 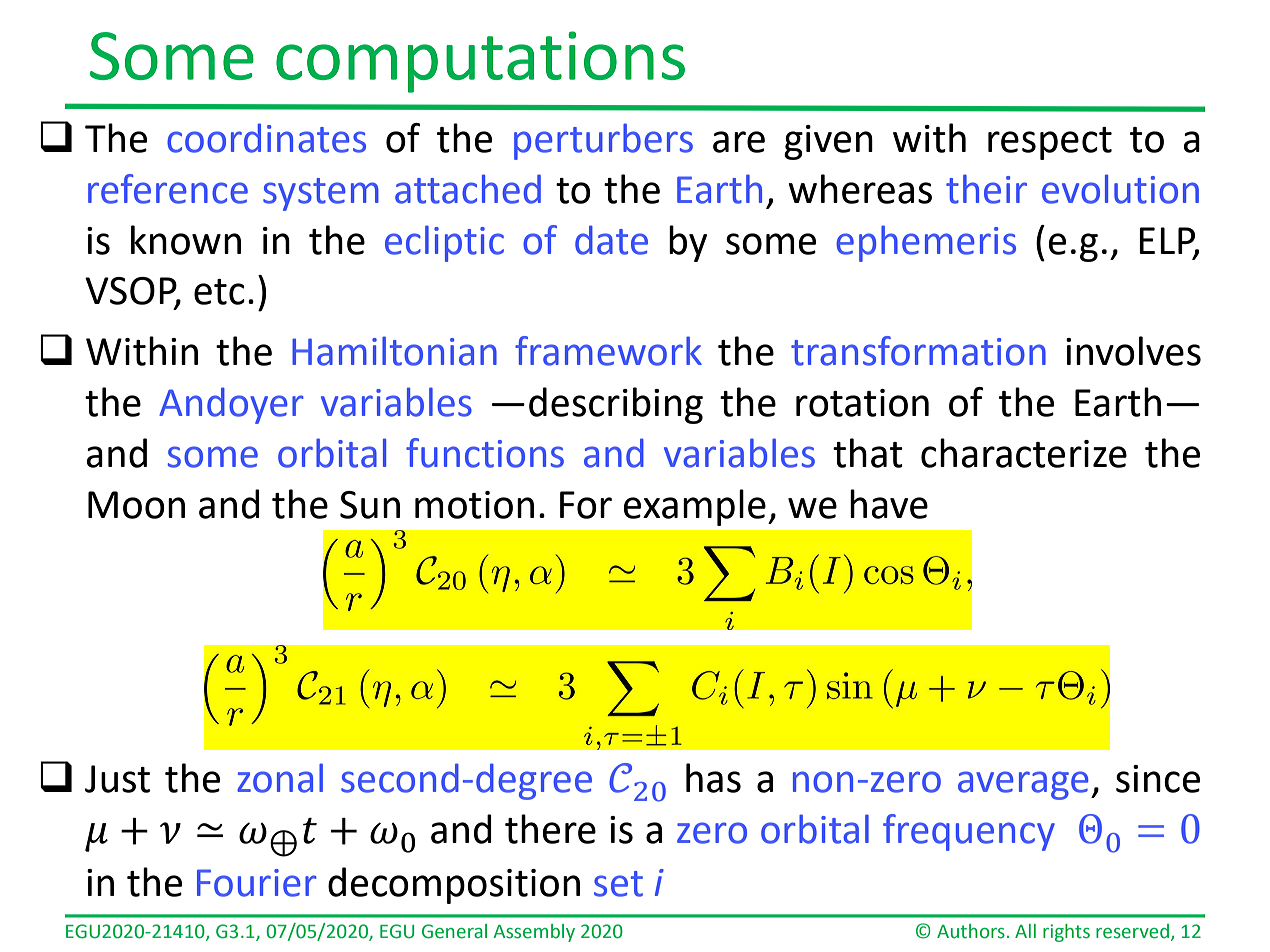 What do you see at coordinates (889, 504) in the screenshot?
I see `have` at bounding box center [889, 504].
